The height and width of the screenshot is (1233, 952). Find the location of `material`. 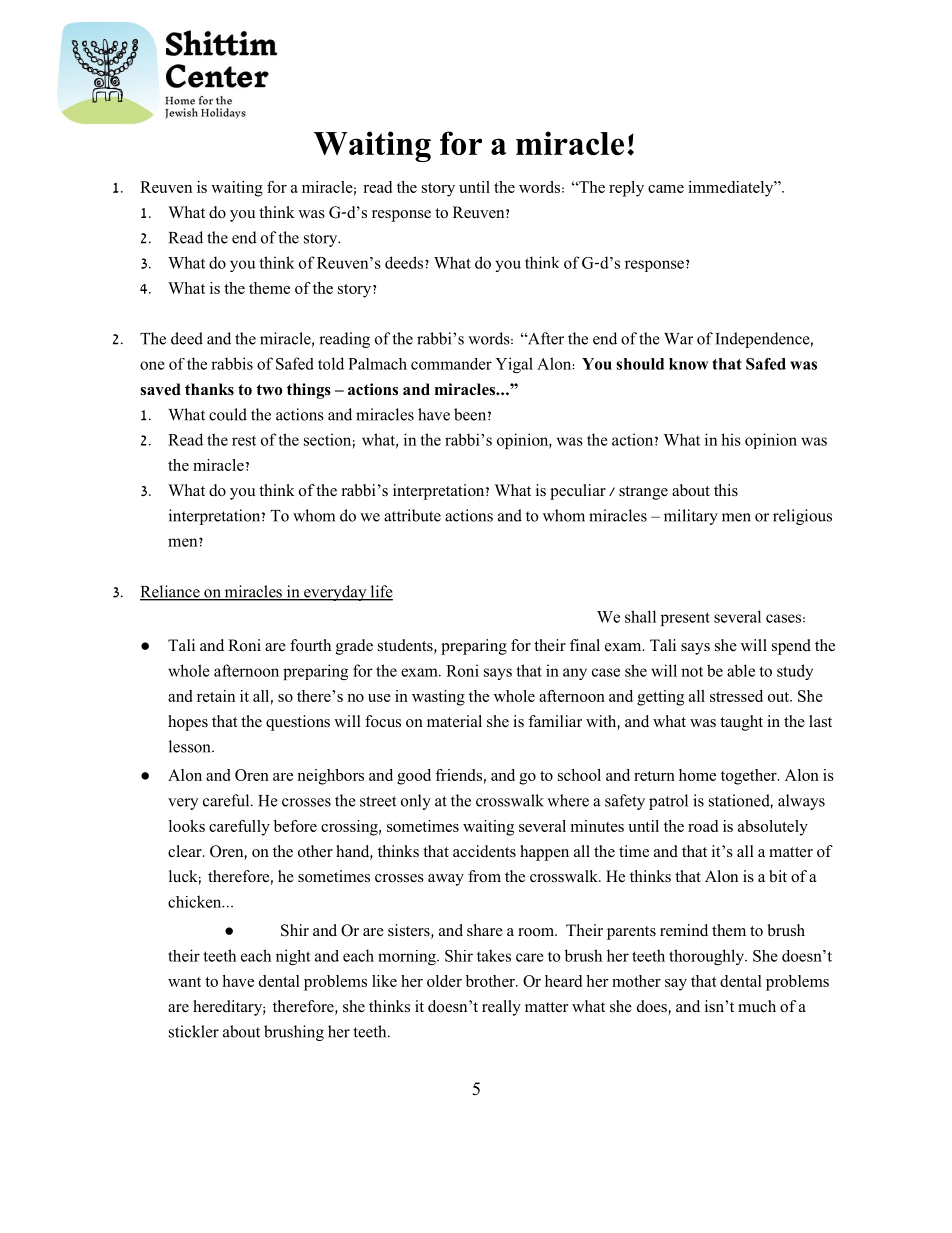

material is located at coordinates (454, 721).
